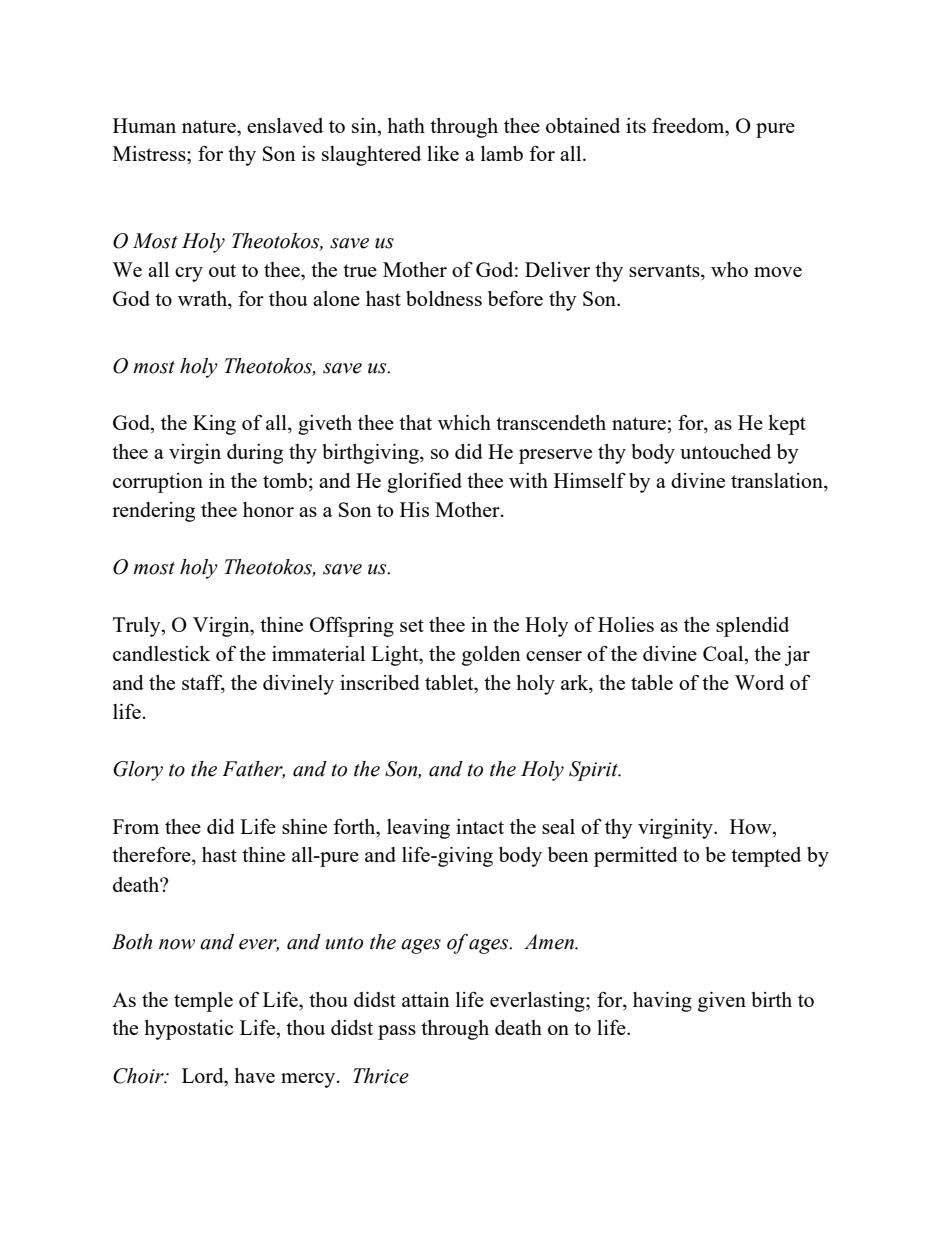  Describe the element at coordinates (150, 153) in the screenshot. I see `Mistress` at that location.
